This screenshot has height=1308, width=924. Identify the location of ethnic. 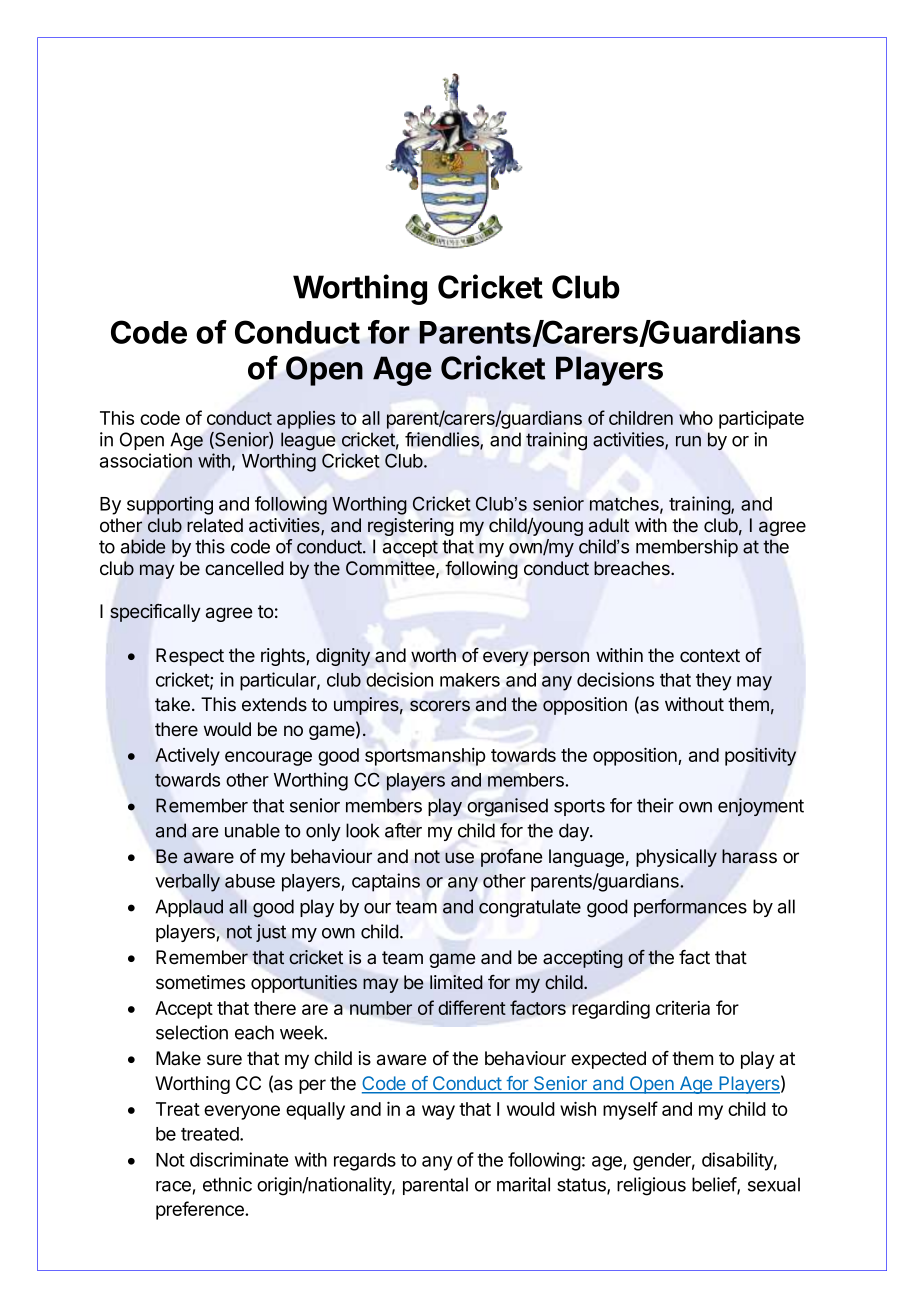
(227, 1184).
